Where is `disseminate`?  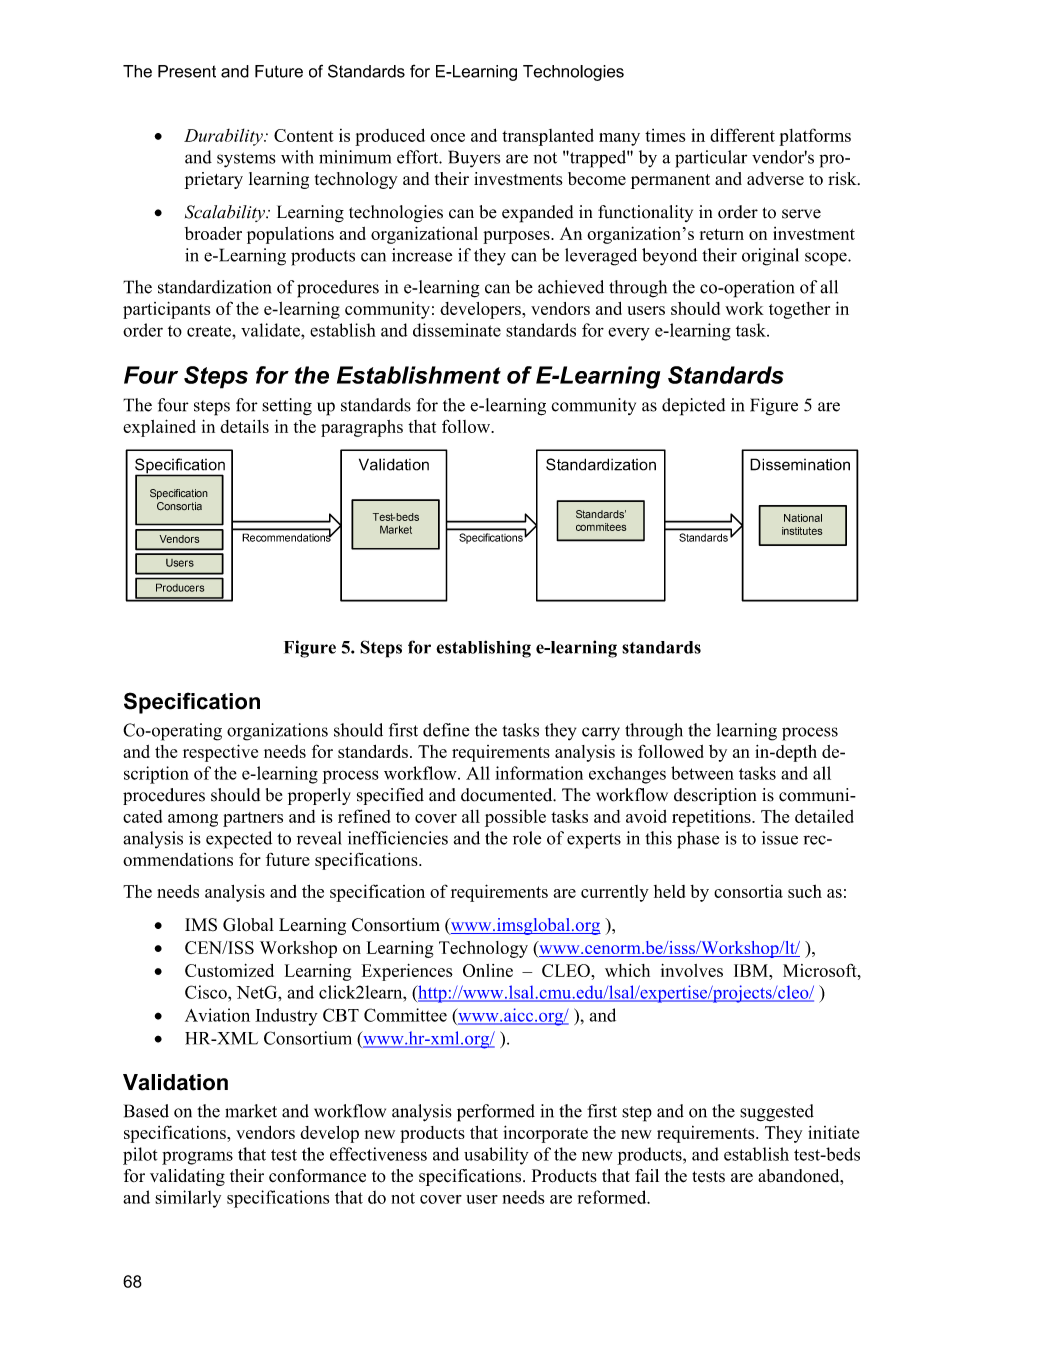 disseminate is located at coordinates (457, 330).
